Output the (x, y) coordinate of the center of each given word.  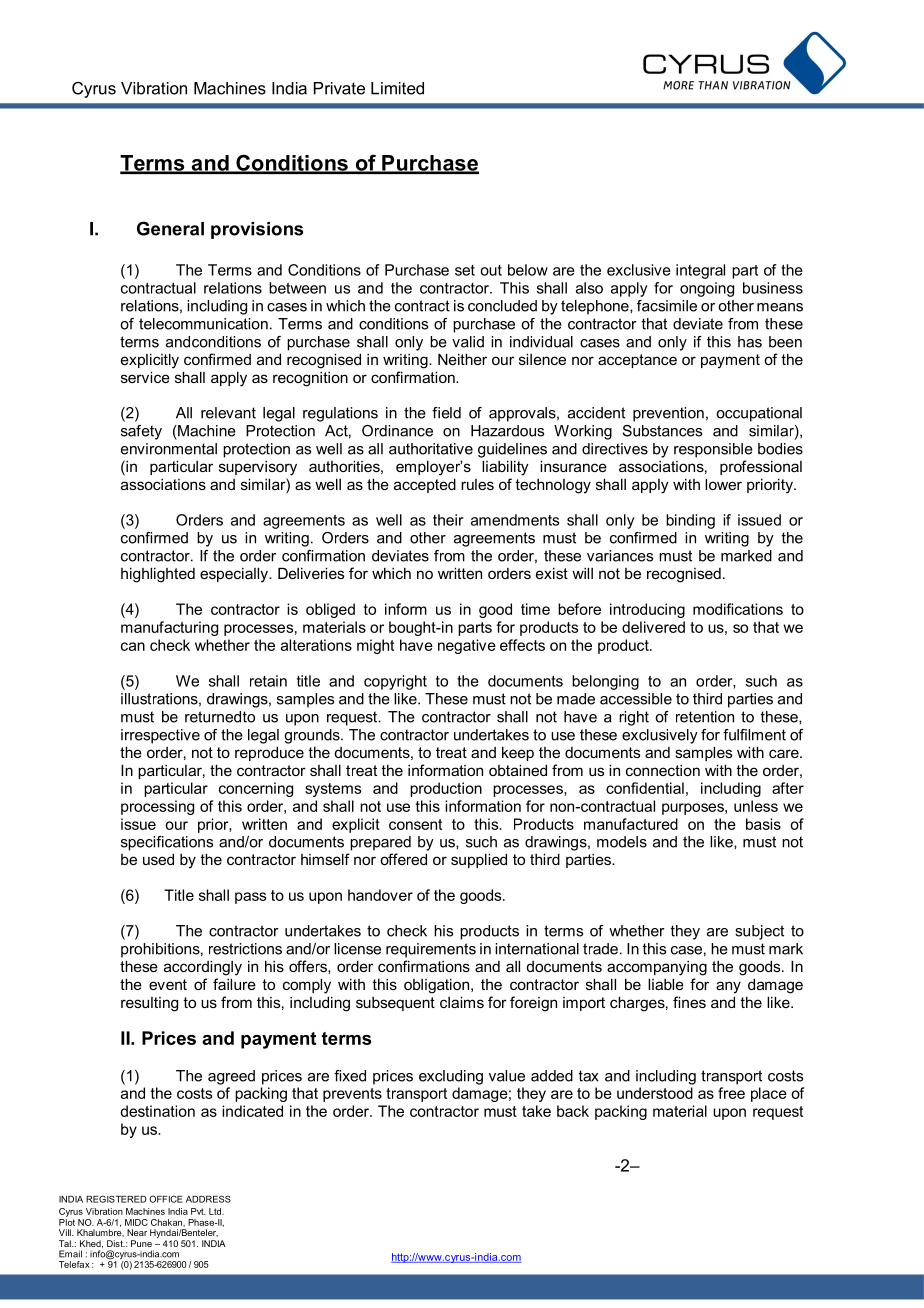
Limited (397, 88)
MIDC (136, 1222)
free (731, 1093)
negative (467, 646)
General (170, 228)
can (133, 646)
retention (705, 717)
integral (700, 271)
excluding (451, 1077)
